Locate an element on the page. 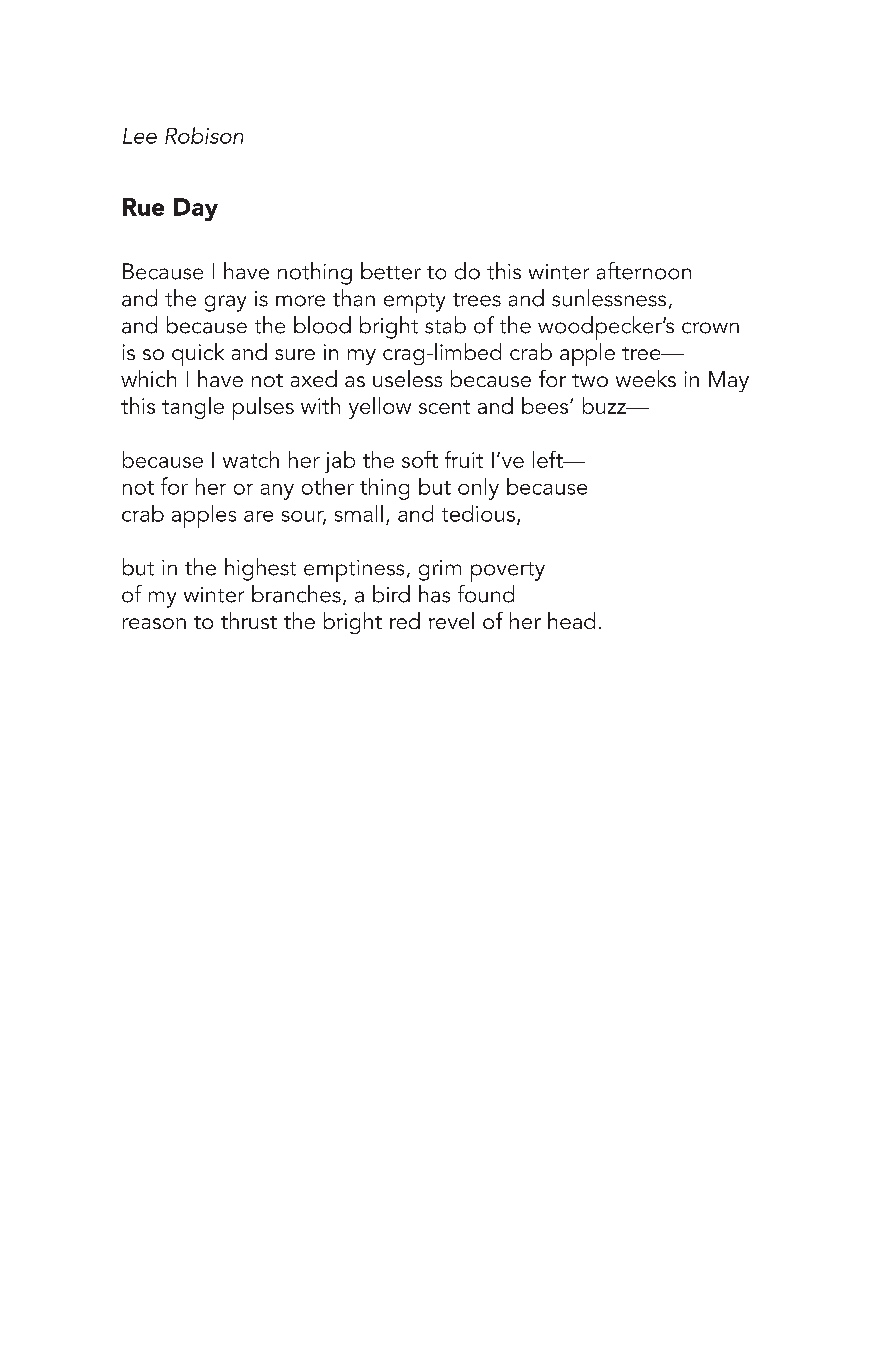 The width and height of the image is (887, 1372). gray is located at coordinates (225, 303).
